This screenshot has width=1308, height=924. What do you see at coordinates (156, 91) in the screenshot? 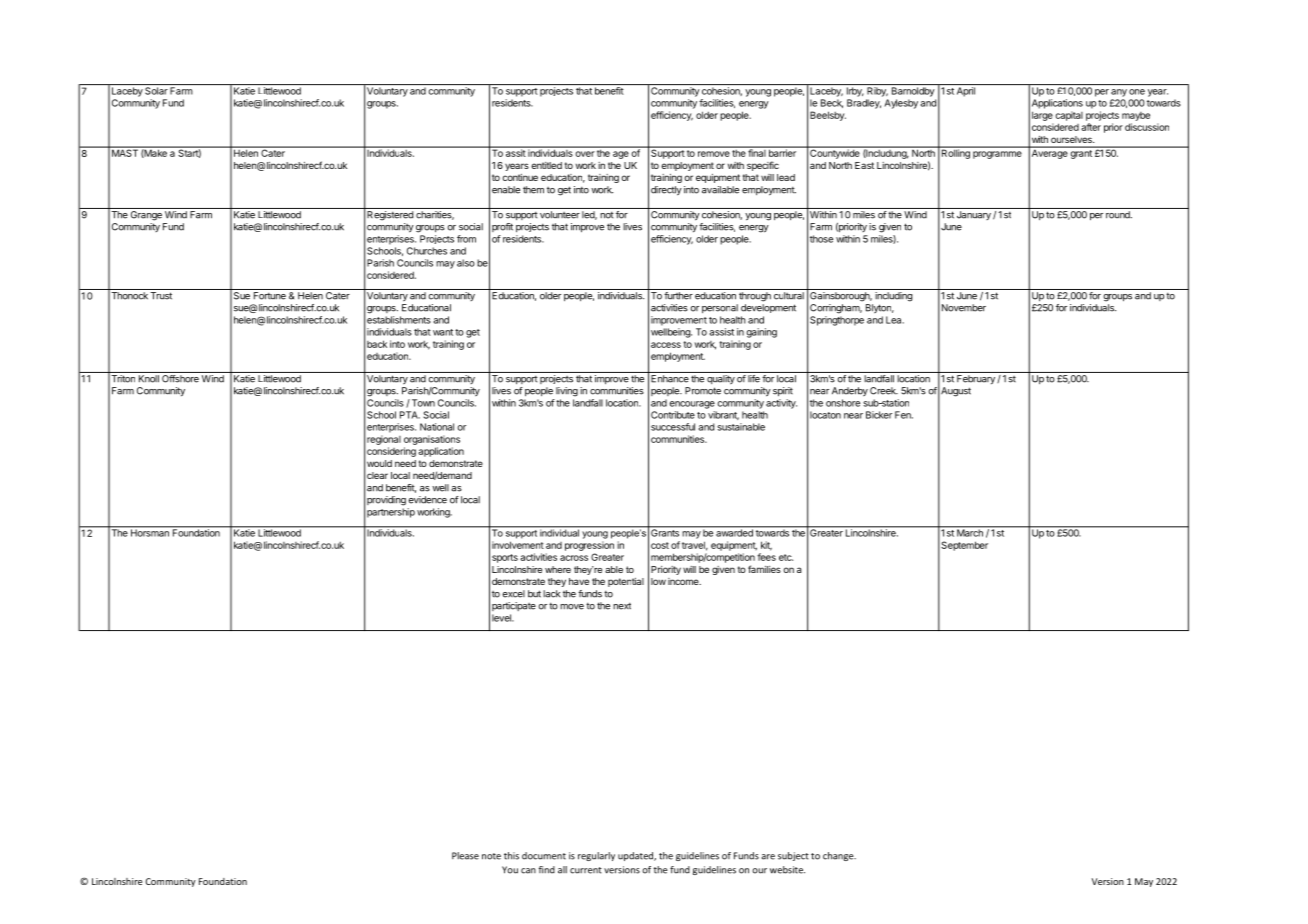
I see `Solar` at bounding box center [156, 91].
